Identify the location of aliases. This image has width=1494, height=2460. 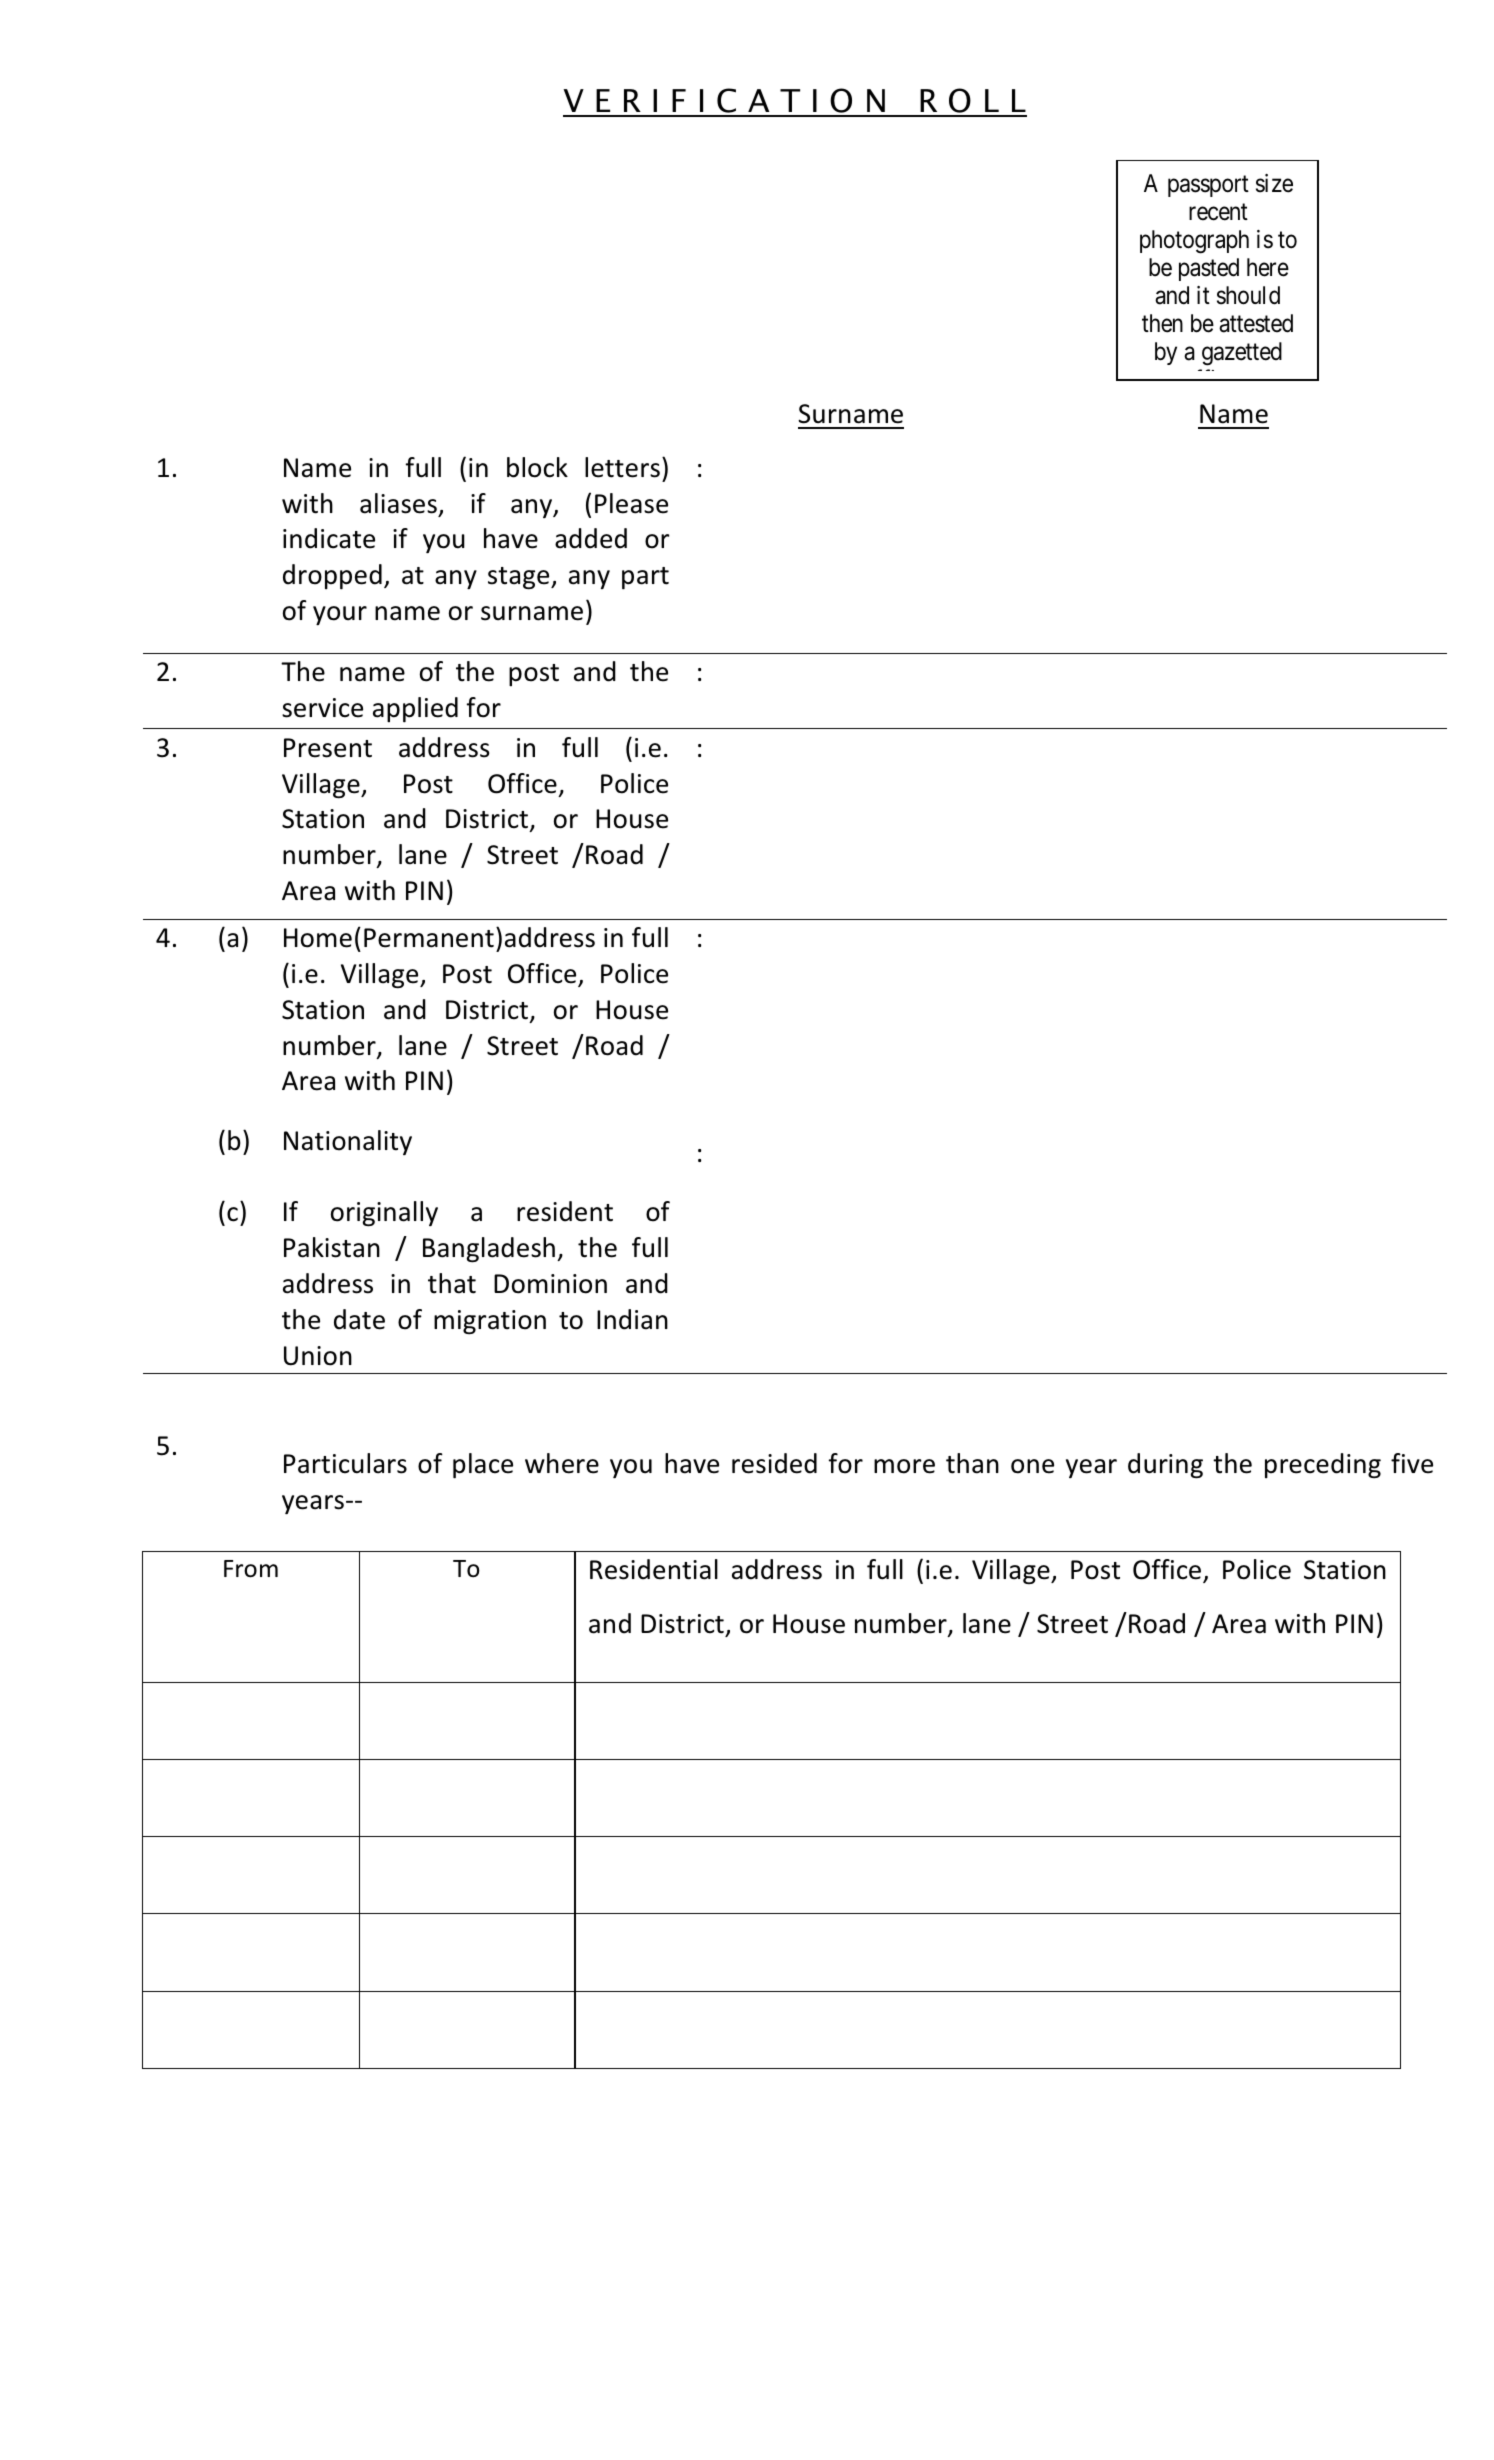
(398, 503).
